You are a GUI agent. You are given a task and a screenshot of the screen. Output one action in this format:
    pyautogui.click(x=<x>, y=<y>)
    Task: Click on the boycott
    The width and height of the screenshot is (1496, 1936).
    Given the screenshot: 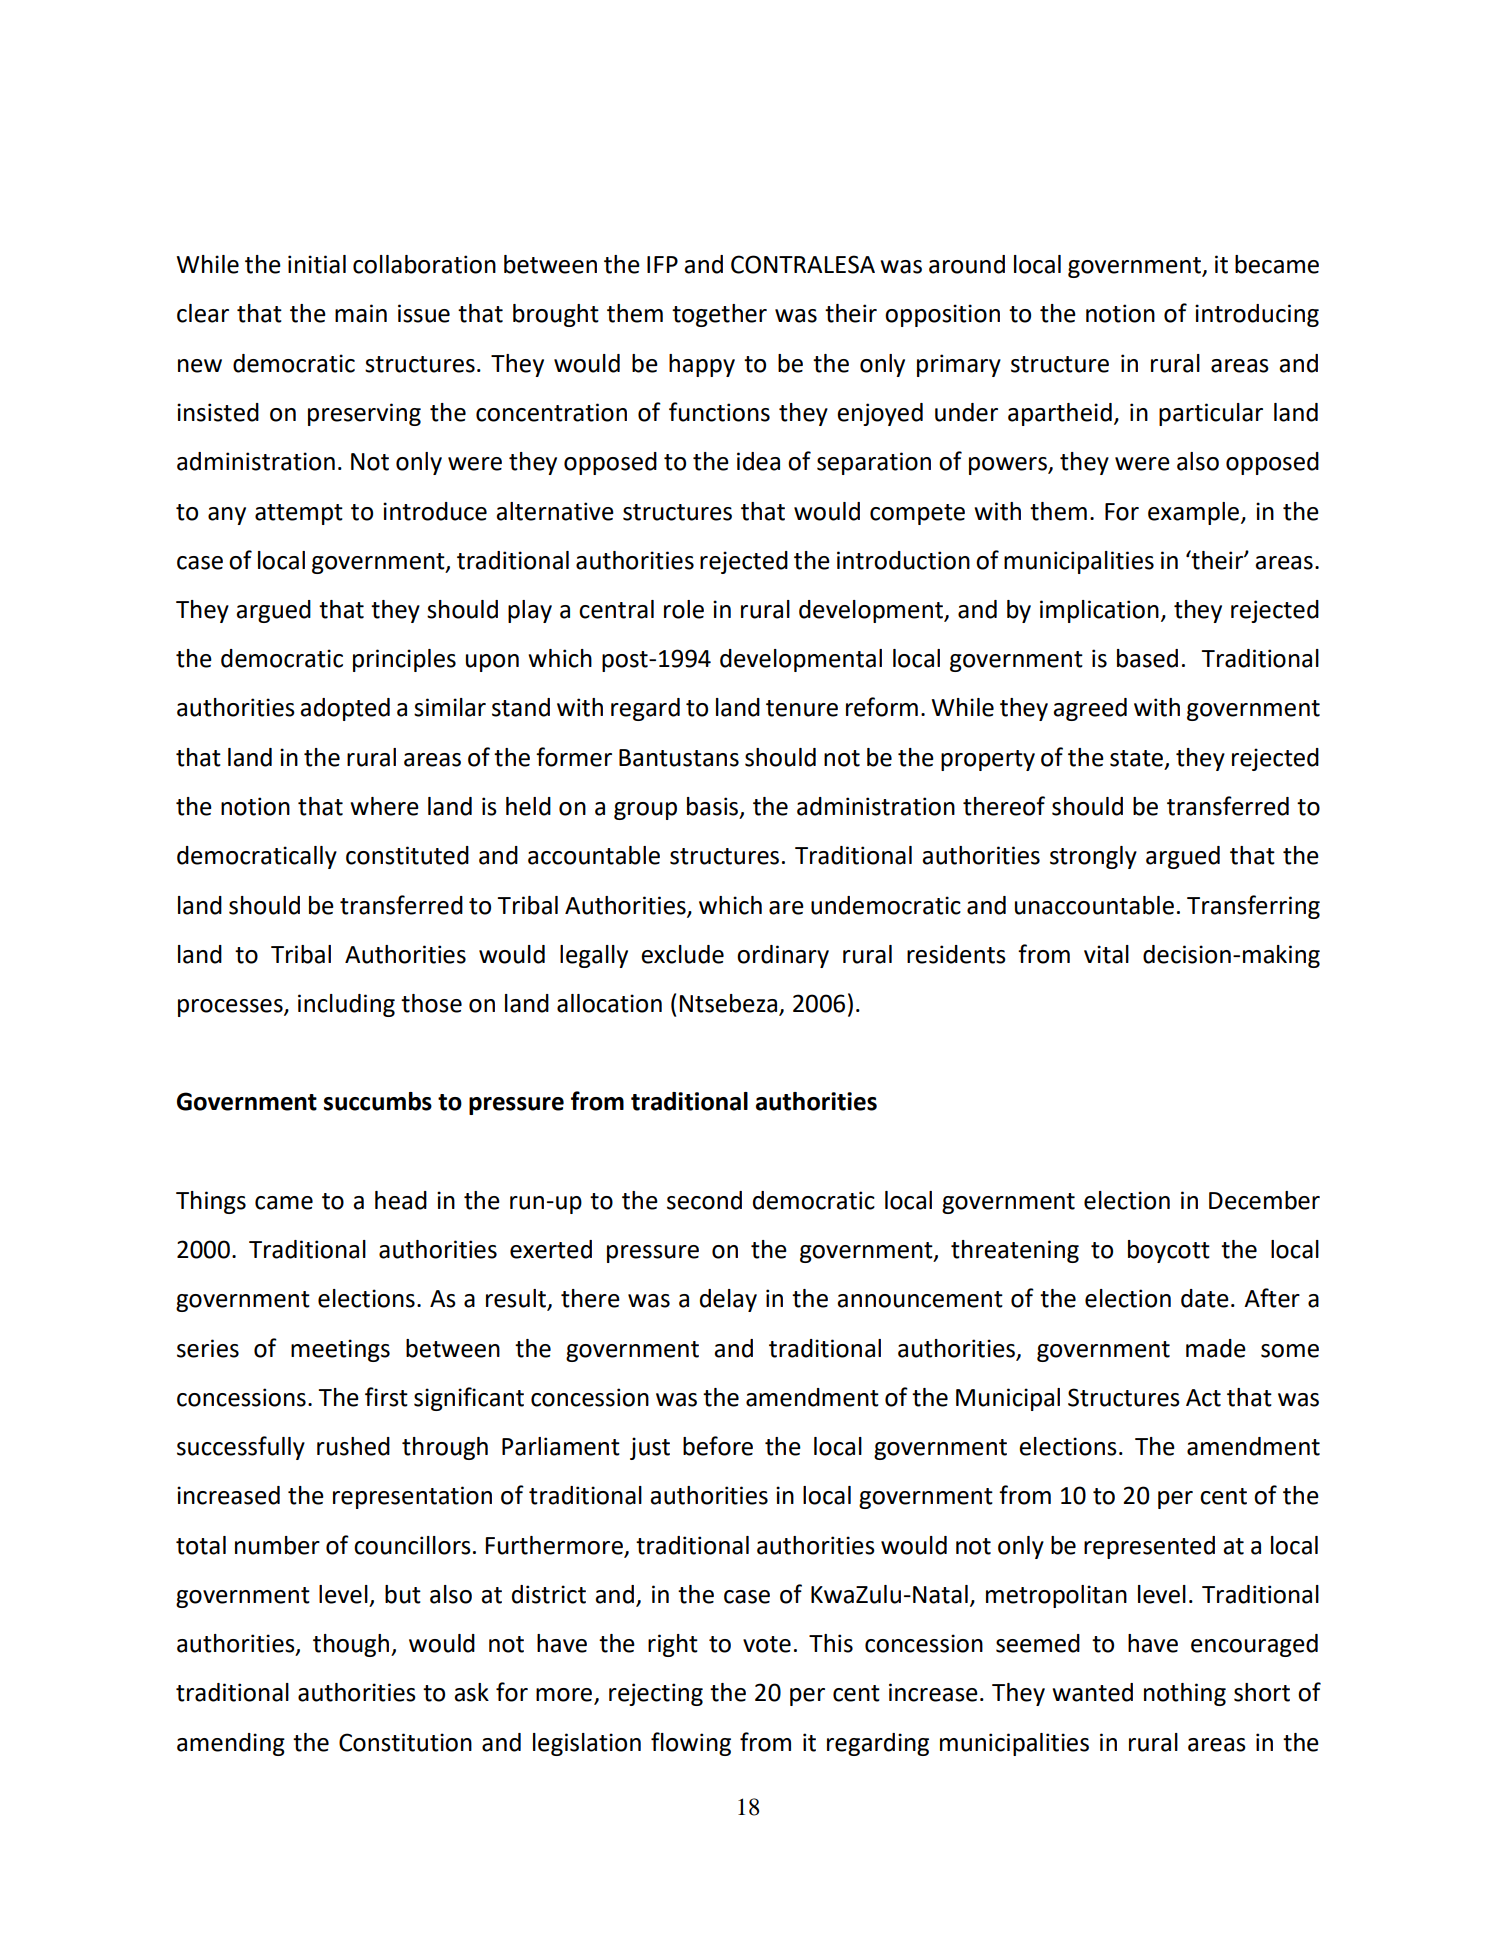 What is the action you would take?
    pyautogui.click(x=1169, y=1251)
